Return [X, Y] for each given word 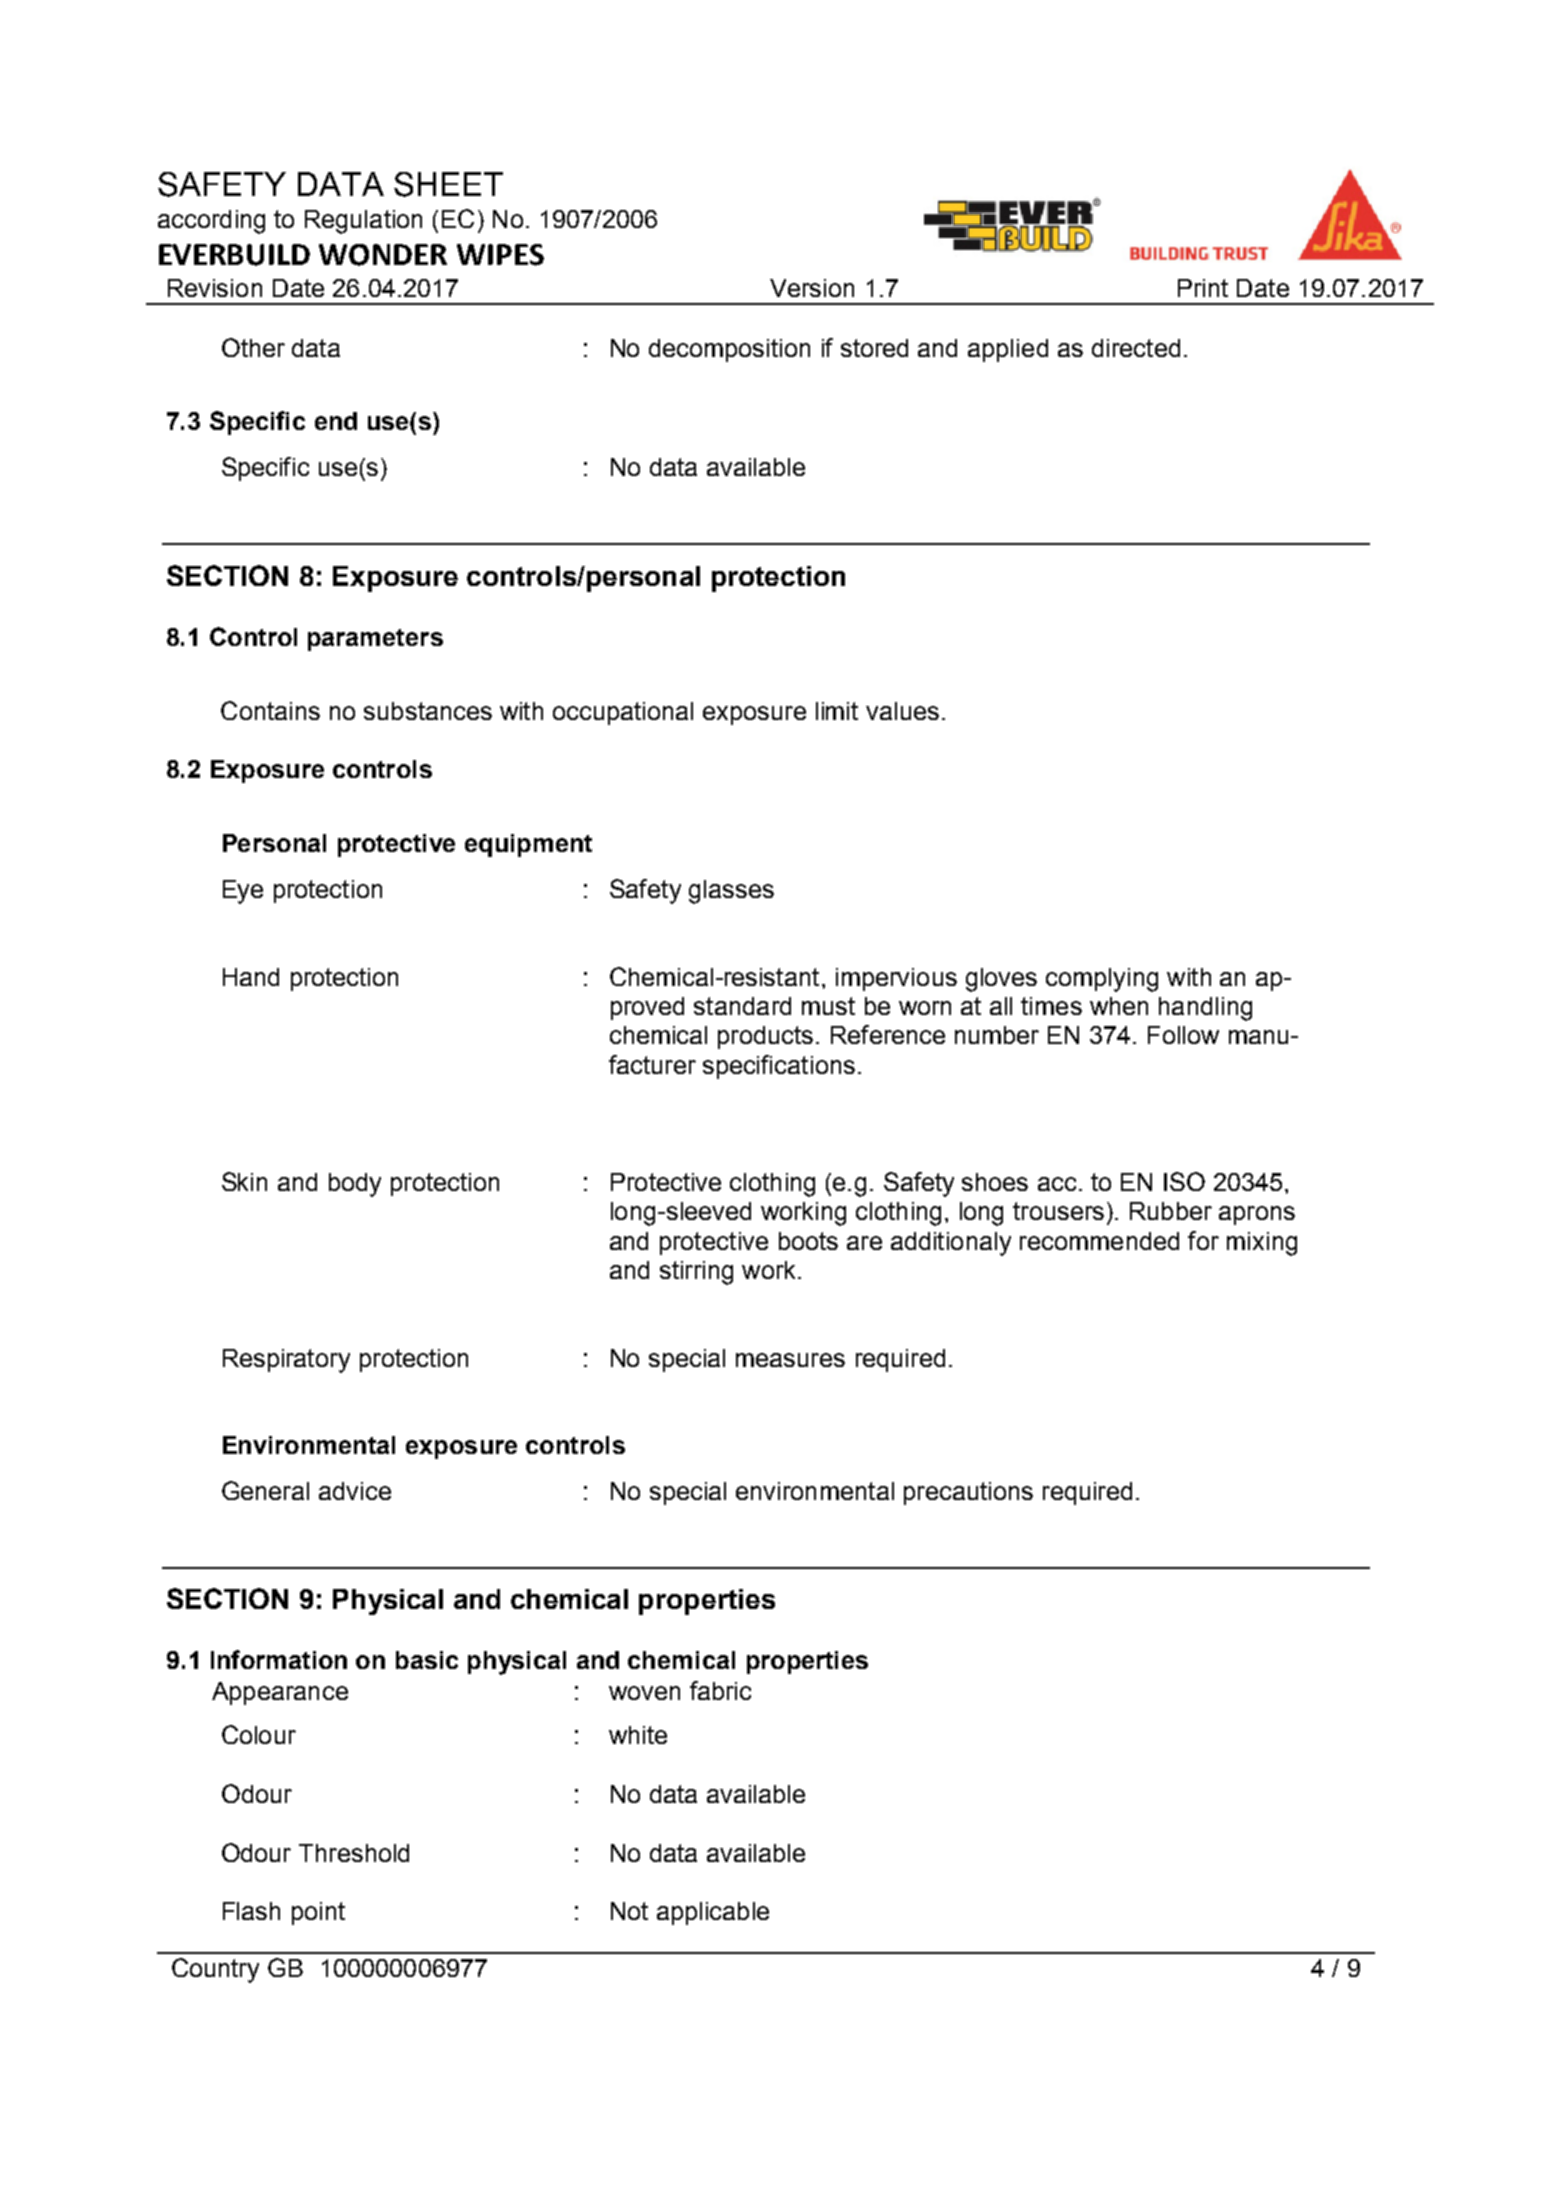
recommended [1099, 1241]
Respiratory [286, 1361]
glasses [731, 892]
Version [812, 288]
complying [1102, 980]
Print [1203, 288]
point [318, 1913]
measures [790, 1360]
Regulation [363, 222]
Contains [270, 710]
